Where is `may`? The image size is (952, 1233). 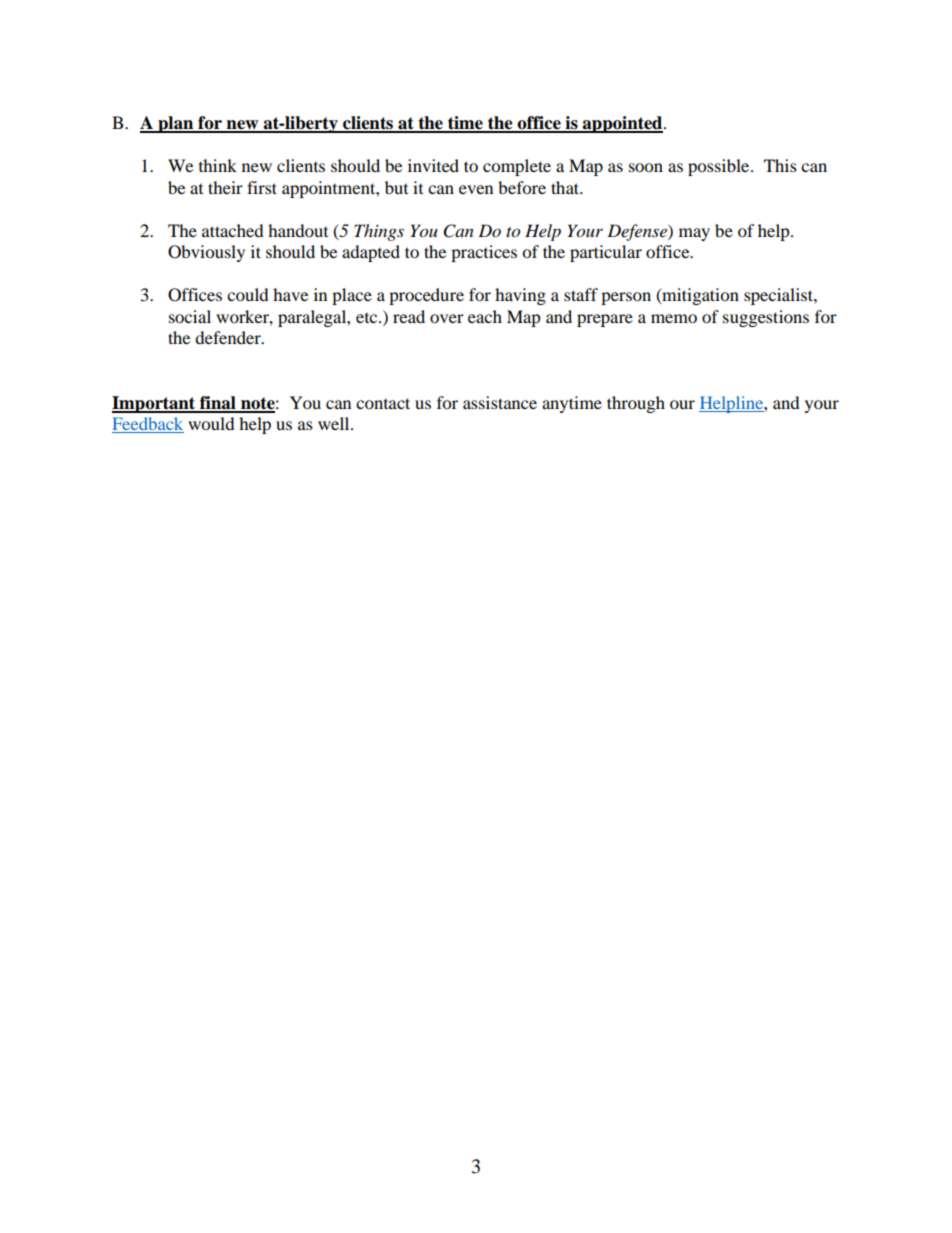 may is located at coordinates (694, 234).
